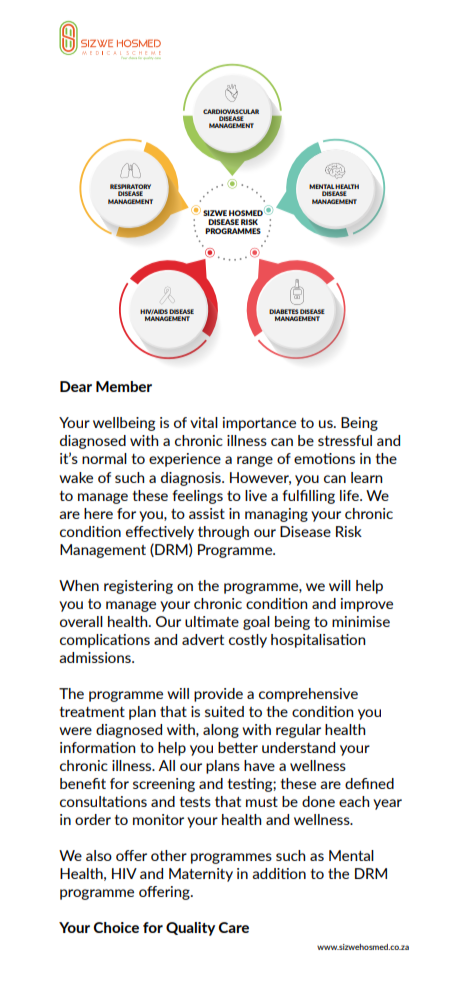  What do you see at coordinates (350, 495) in the screenshot?
I see `life` at bounding box center [350, 495].
